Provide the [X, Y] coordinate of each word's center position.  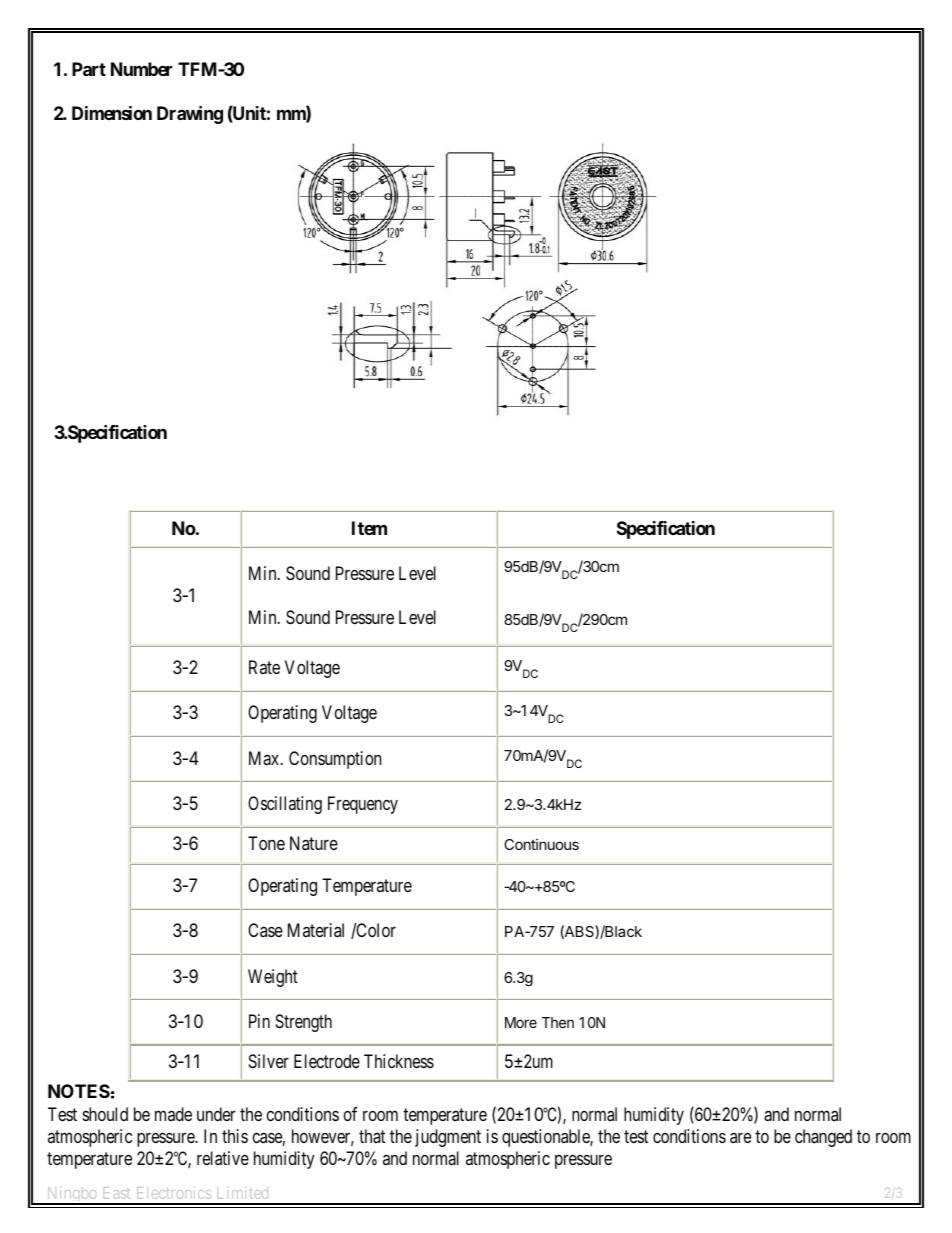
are [740, 1137]
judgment [448, 1138]
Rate [264, 667]
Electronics [174, 1193]
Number [141, 69]
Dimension [112, 113]
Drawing [190, 115]
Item [369, 528]
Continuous [541, 844]
